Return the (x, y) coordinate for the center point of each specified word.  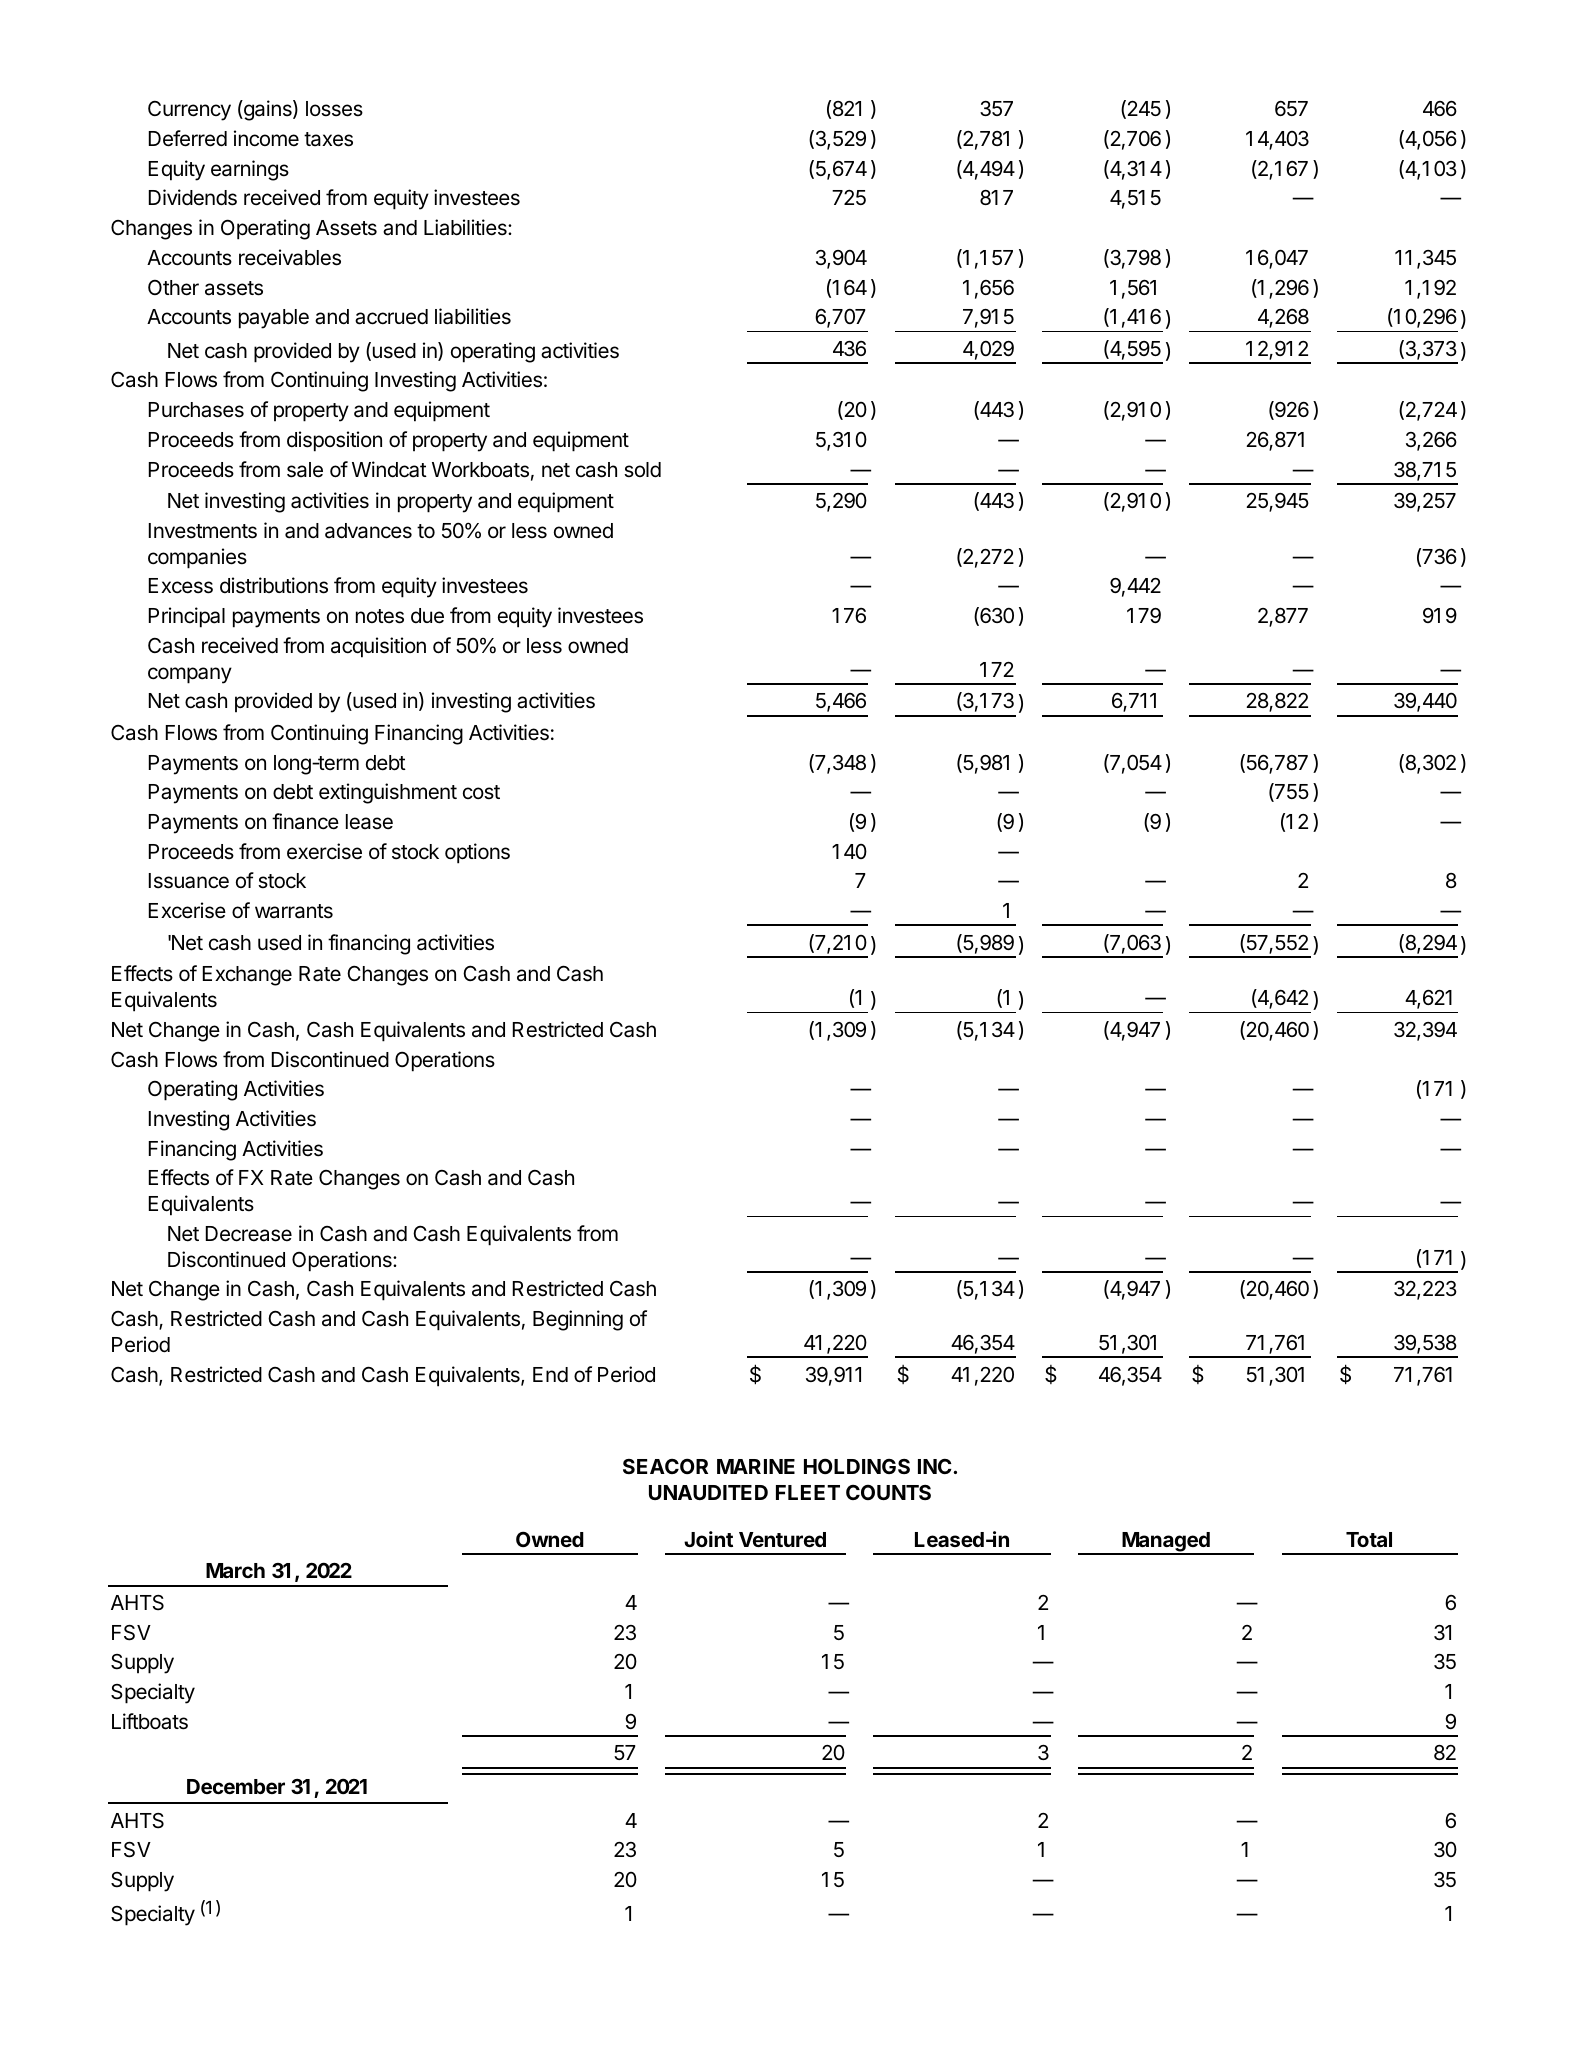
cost (481, 792)
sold (642, 470)
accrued (391, 317)
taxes (328, 139)
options (477, 853)
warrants (294, 911)
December (236, 1786)
